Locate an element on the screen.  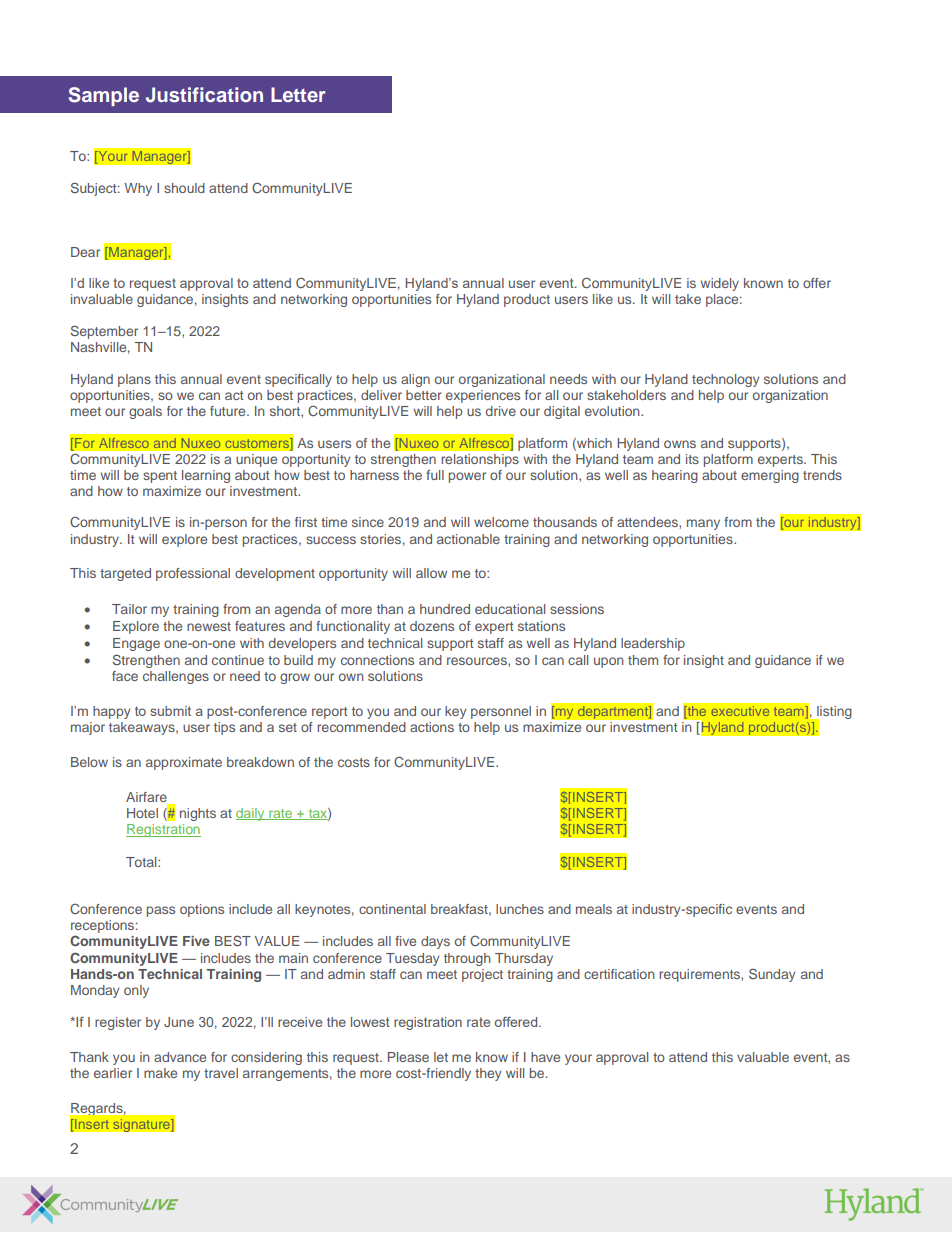
drive is located at coordinates (501, 411).
